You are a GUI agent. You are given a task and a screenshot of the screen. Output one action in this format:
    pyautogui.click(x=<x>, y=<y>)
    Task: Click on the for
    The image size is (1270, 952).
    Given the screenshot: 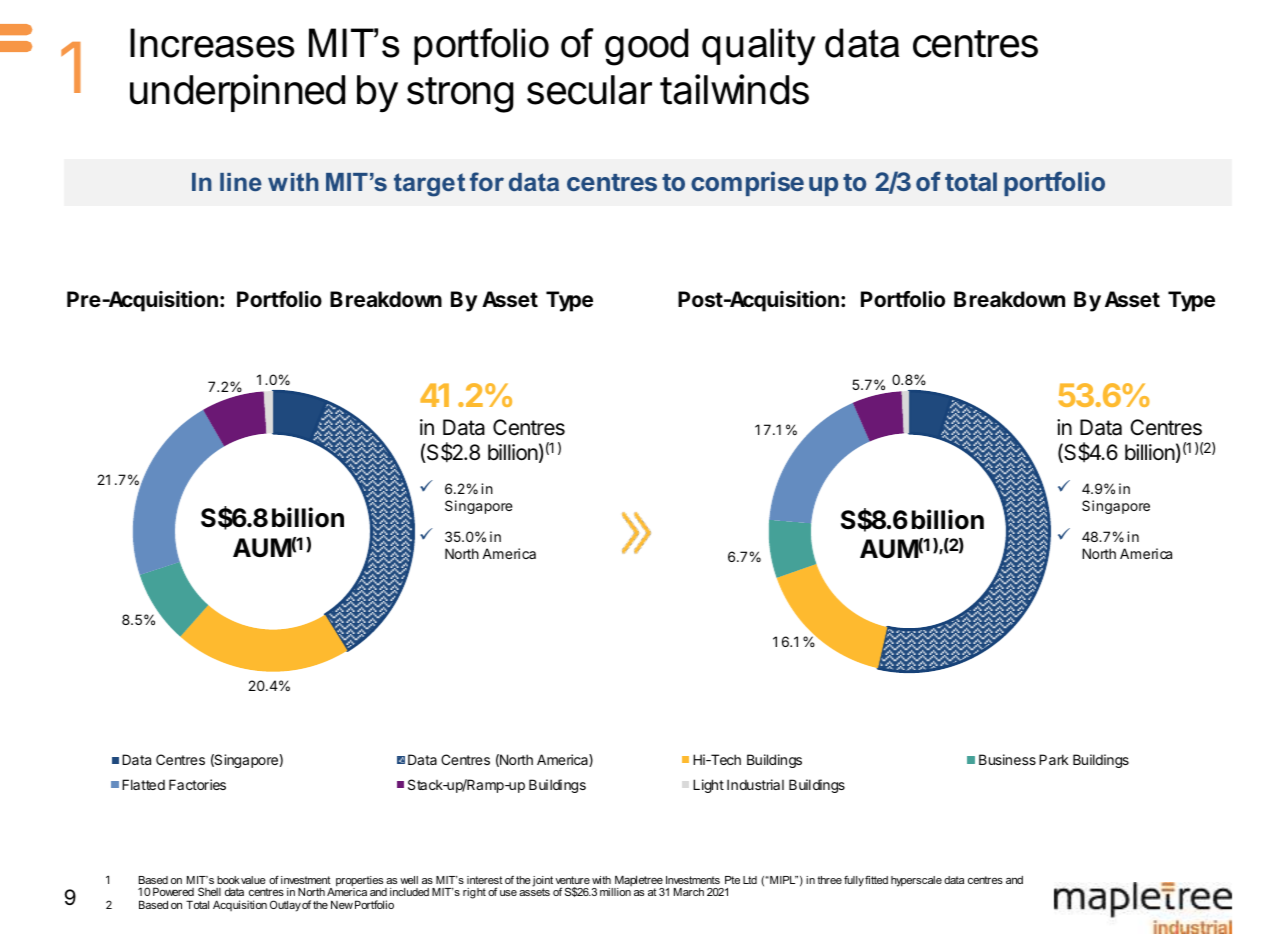 What is the action you would take?
    pyautogui.click(x=487, y=181)
